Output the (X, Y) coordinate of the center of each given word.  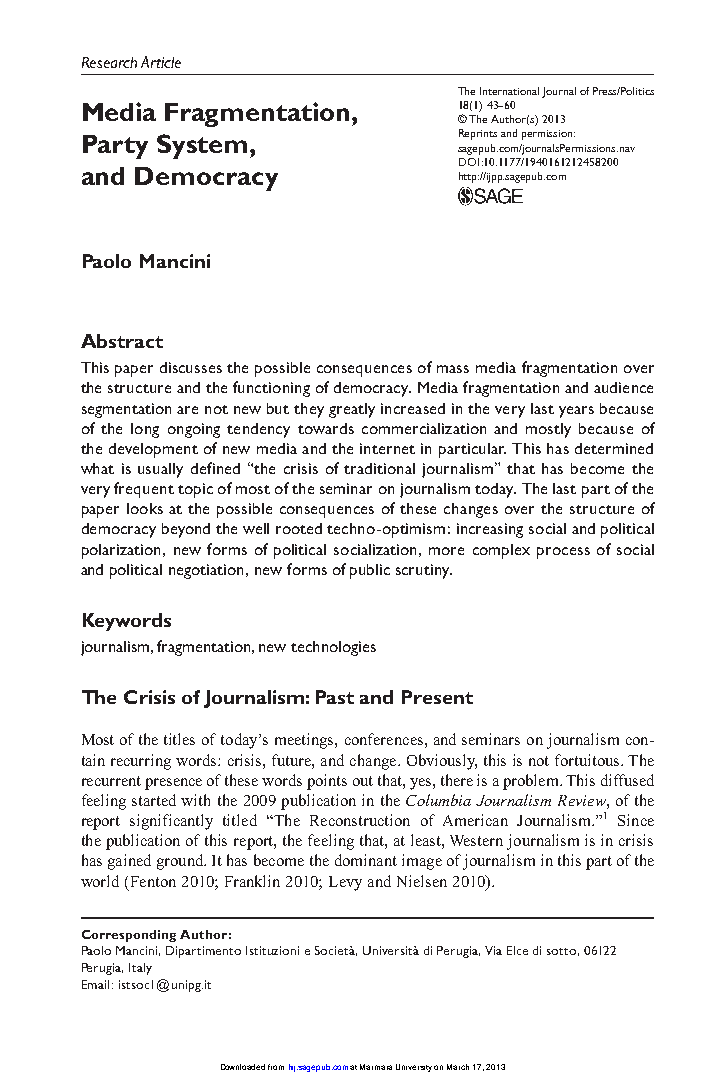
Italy (140, 969)
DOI (469, 162)
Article (161, 62)
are (187, 410)
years (576, 412)
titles (179, 739)
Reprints (478, 134)
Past (335, 697)
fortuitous (588, 760)
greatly (352, 410)
